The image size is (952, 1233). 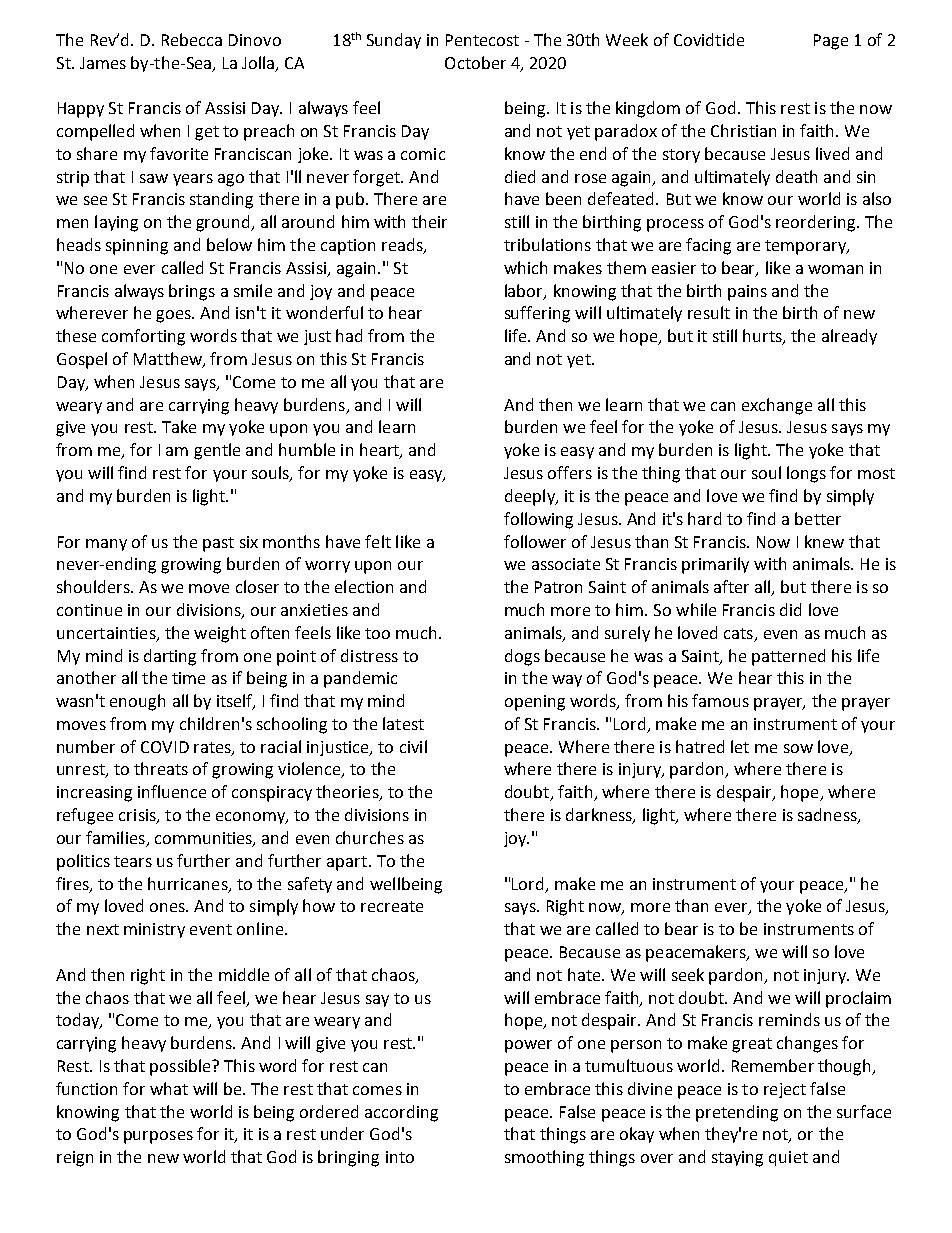 What do you see at coordinates (143, 337) in the document?
I see `comforting` at bounding box center [143, 337].
